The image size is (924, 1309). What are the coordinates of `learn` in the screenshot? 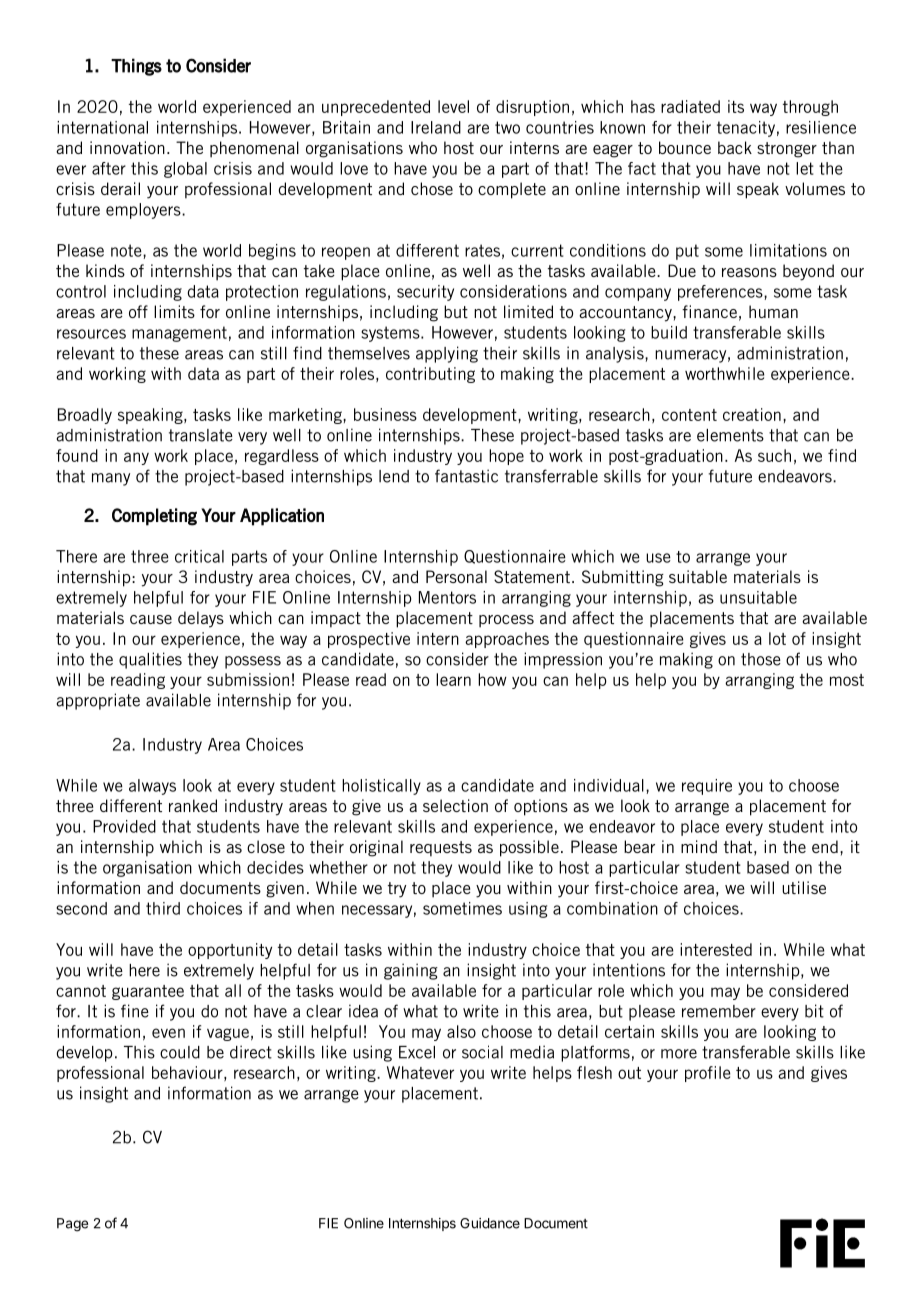 It's located at (453, 679).
